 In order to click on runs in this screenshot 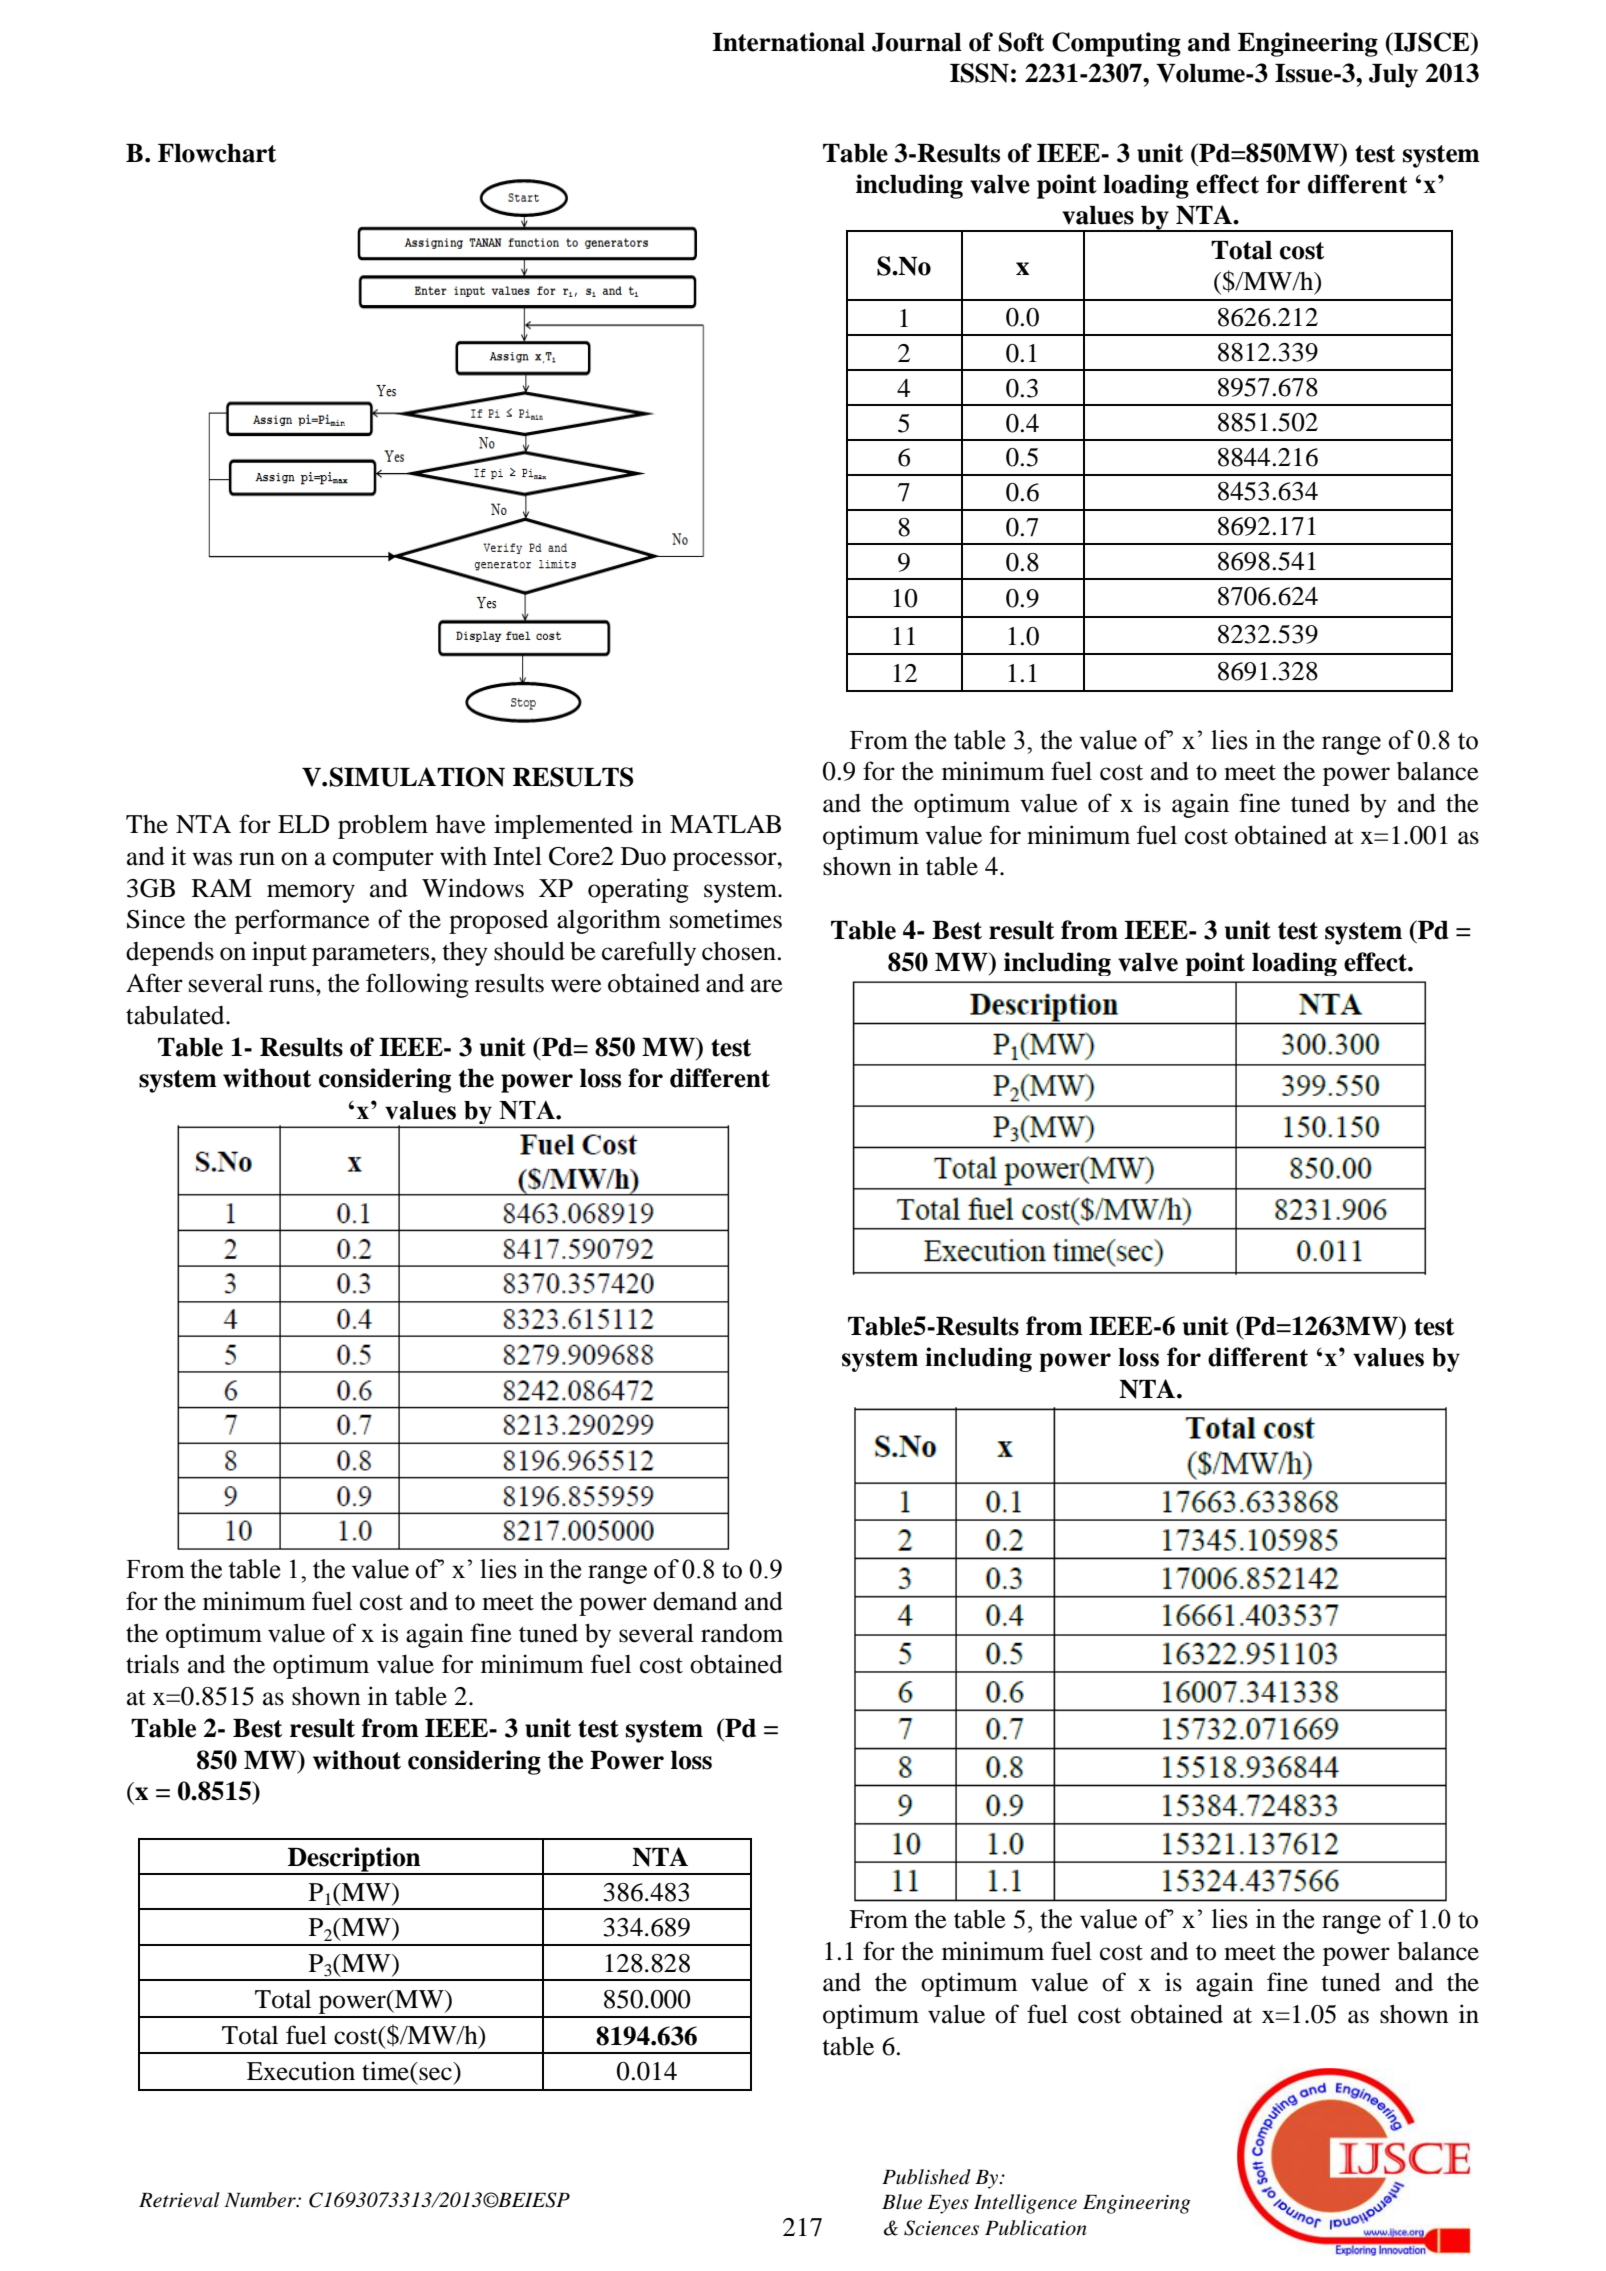, I will do `click(293, 986)`.
